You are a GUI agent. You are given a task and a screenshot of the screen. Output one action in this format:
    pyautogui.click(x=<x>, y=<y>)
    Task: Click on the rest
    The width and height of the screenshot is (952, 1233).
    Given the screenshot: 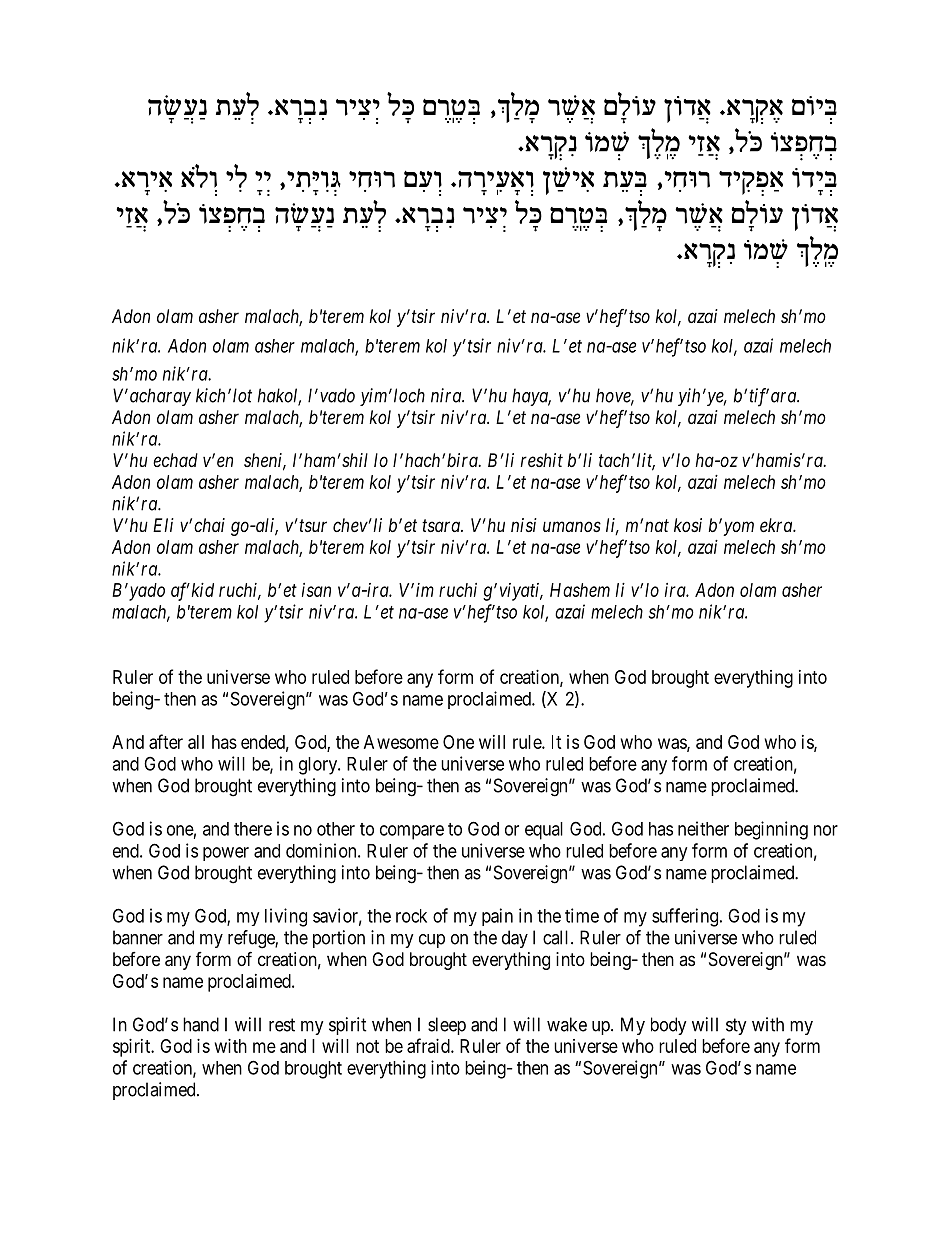 What is the action you would take?
    pyautogui.click(x=282, y=1025)
